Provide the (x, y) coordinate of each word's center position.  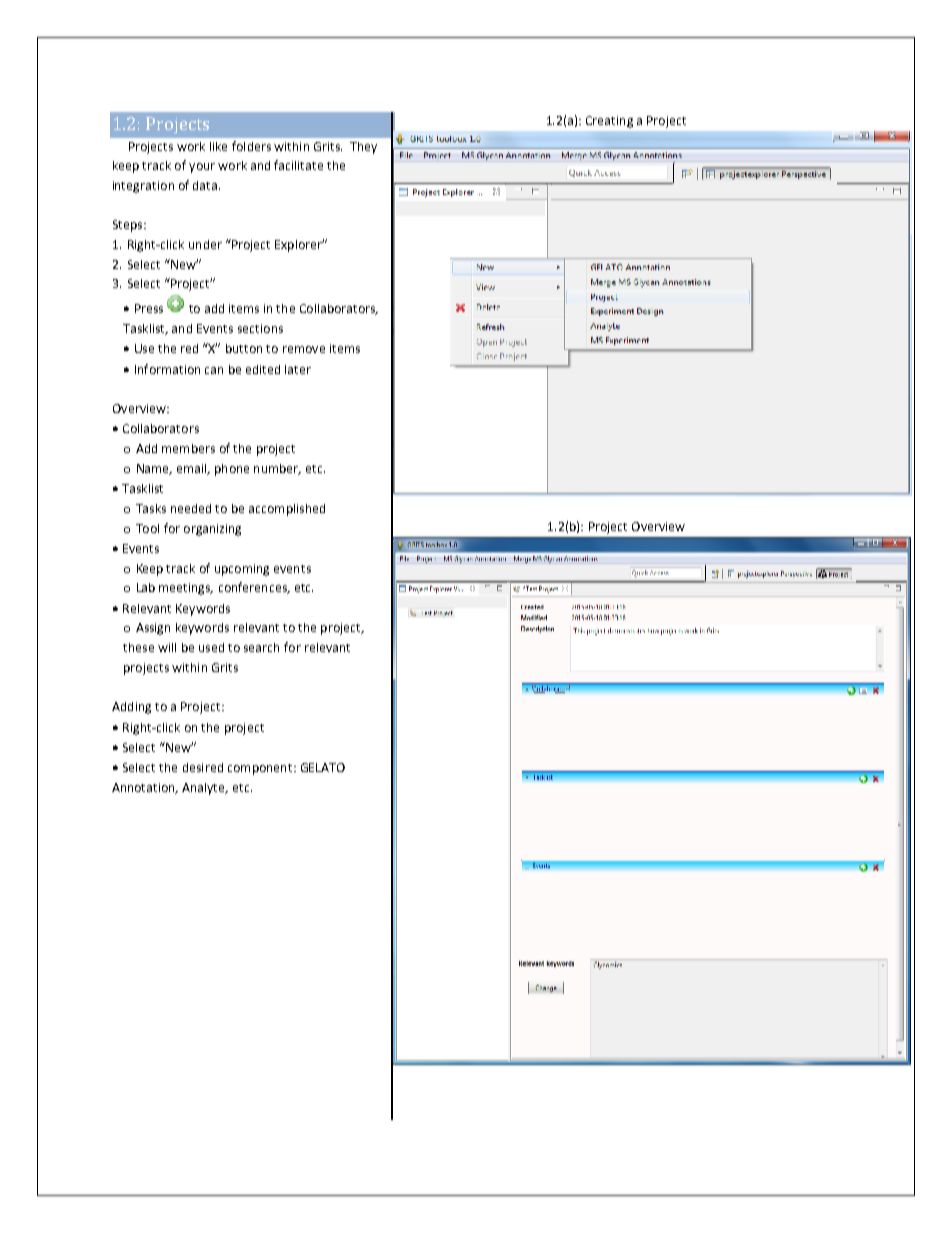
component (260, 769)
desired (203, 767)
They (363, 148)
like (218, 146)
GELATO (323, 767)
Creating (609, 122)
